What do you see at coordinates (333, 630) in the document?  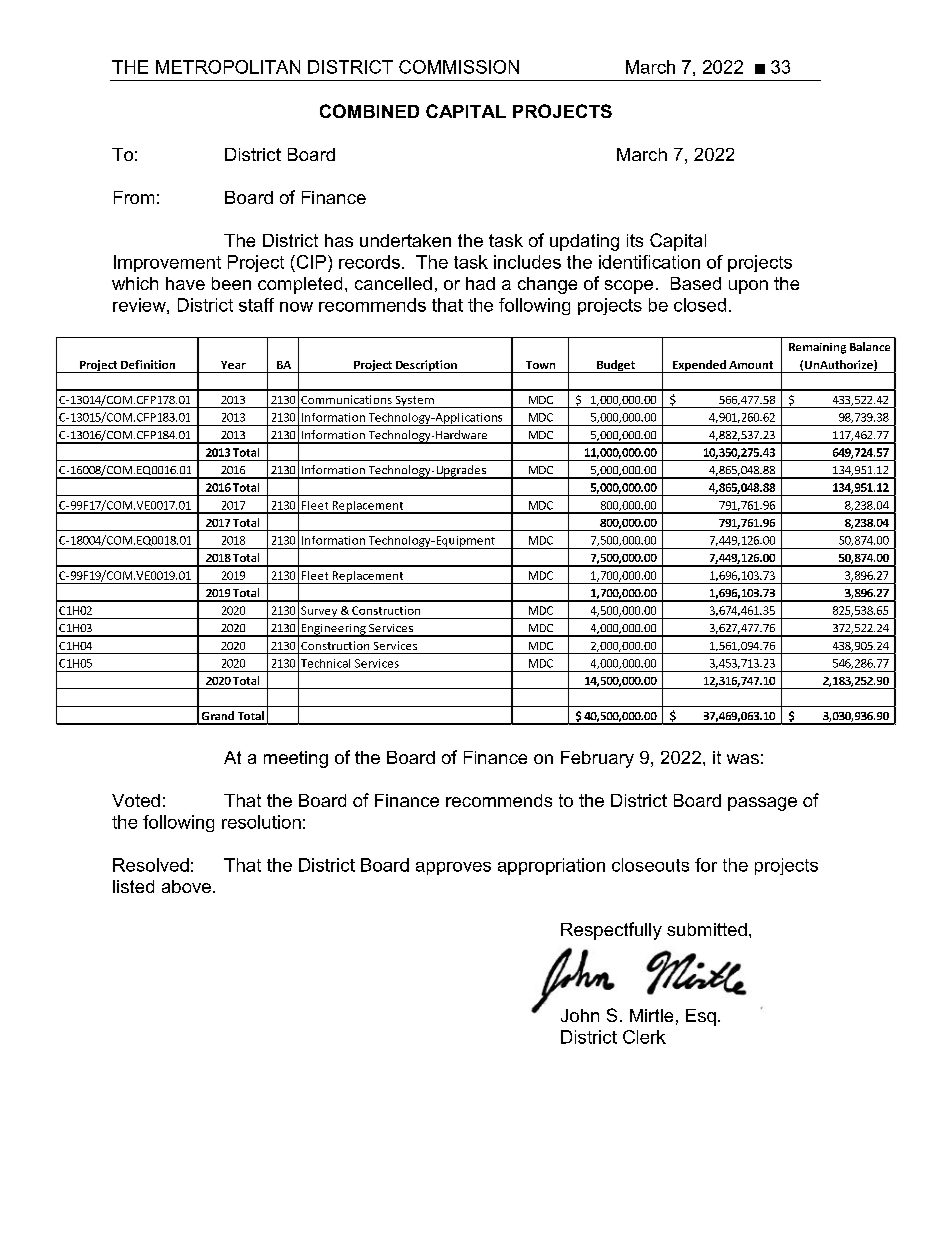 I see `Engineering` at bounding box center [333, 630].
